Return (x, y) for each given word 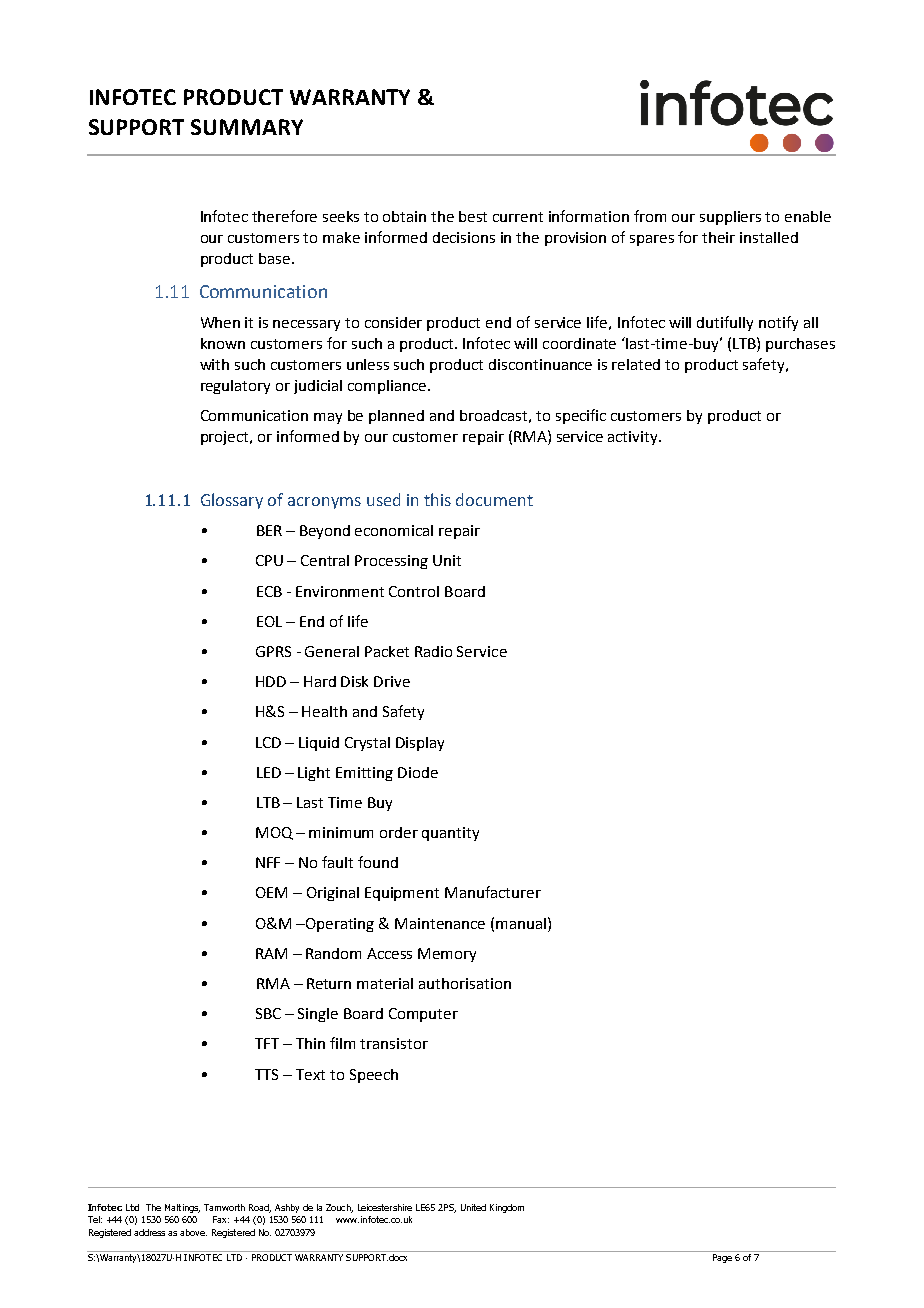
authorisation (465, 983)
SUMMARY (247, 127)
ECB (269, 591)
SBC (268, 1013)
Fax (221, 1219)
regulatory (235, 387)
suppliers (730, 218)
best (473, 216)
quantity (450, 834)
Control (414, 591)
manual (521, 923)
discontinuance (540, 364)
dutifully (725, 323)
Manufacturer (493, 892)
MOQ (274, 833)
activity (634, 438)
